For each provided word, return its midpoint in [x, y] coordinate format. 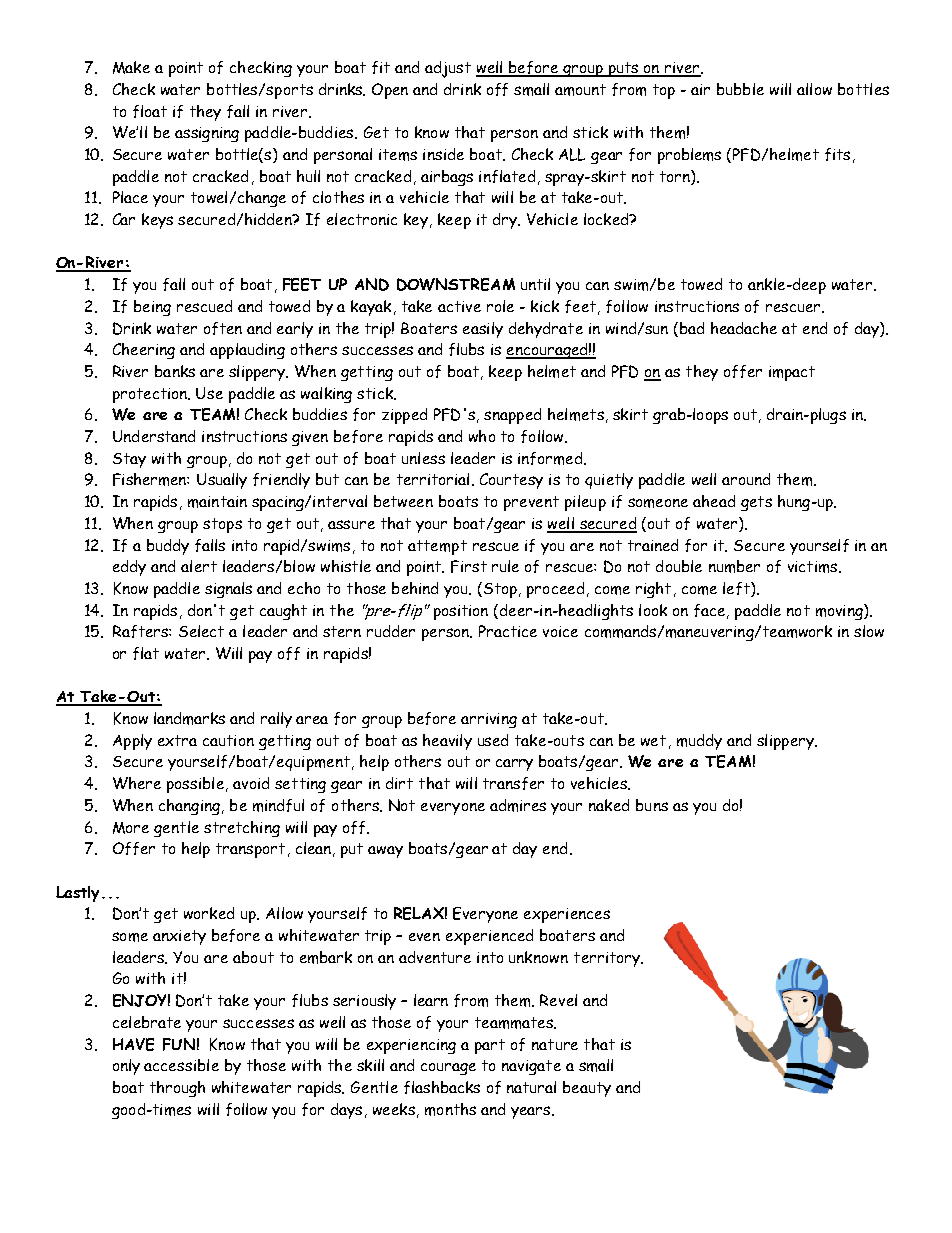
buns [652, 805]
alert [199, 566]
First [469, 566]
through [177, 1089]
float [150, 111]
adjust [448, 69]
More [131, 828]
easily [483, 330]
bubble [740, 89]
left [737, 589]
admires [518, 805]
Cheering [144, 351]
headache [744, 328]
